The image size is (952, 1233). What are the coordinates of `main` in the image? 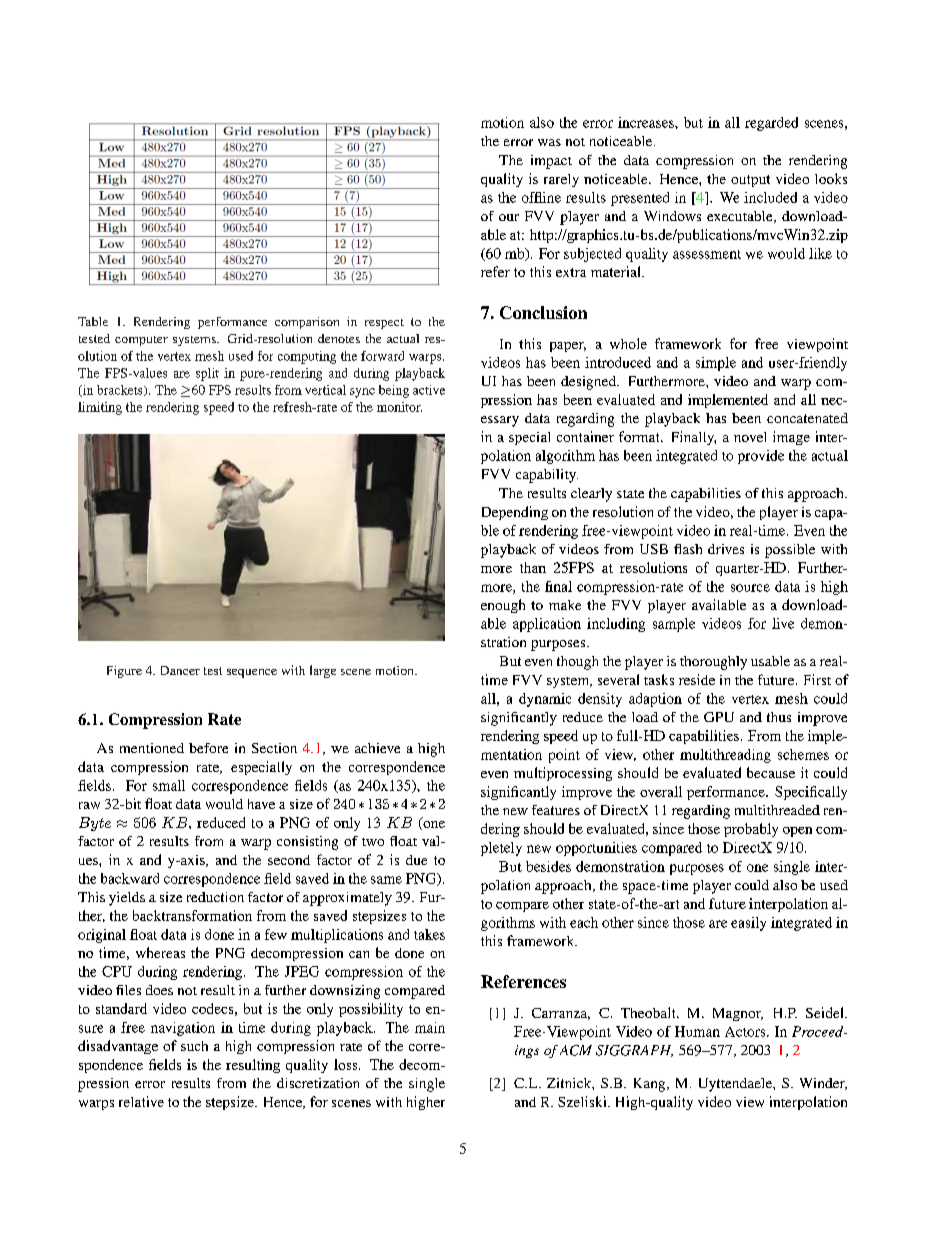 It's located at (430, 1027).
